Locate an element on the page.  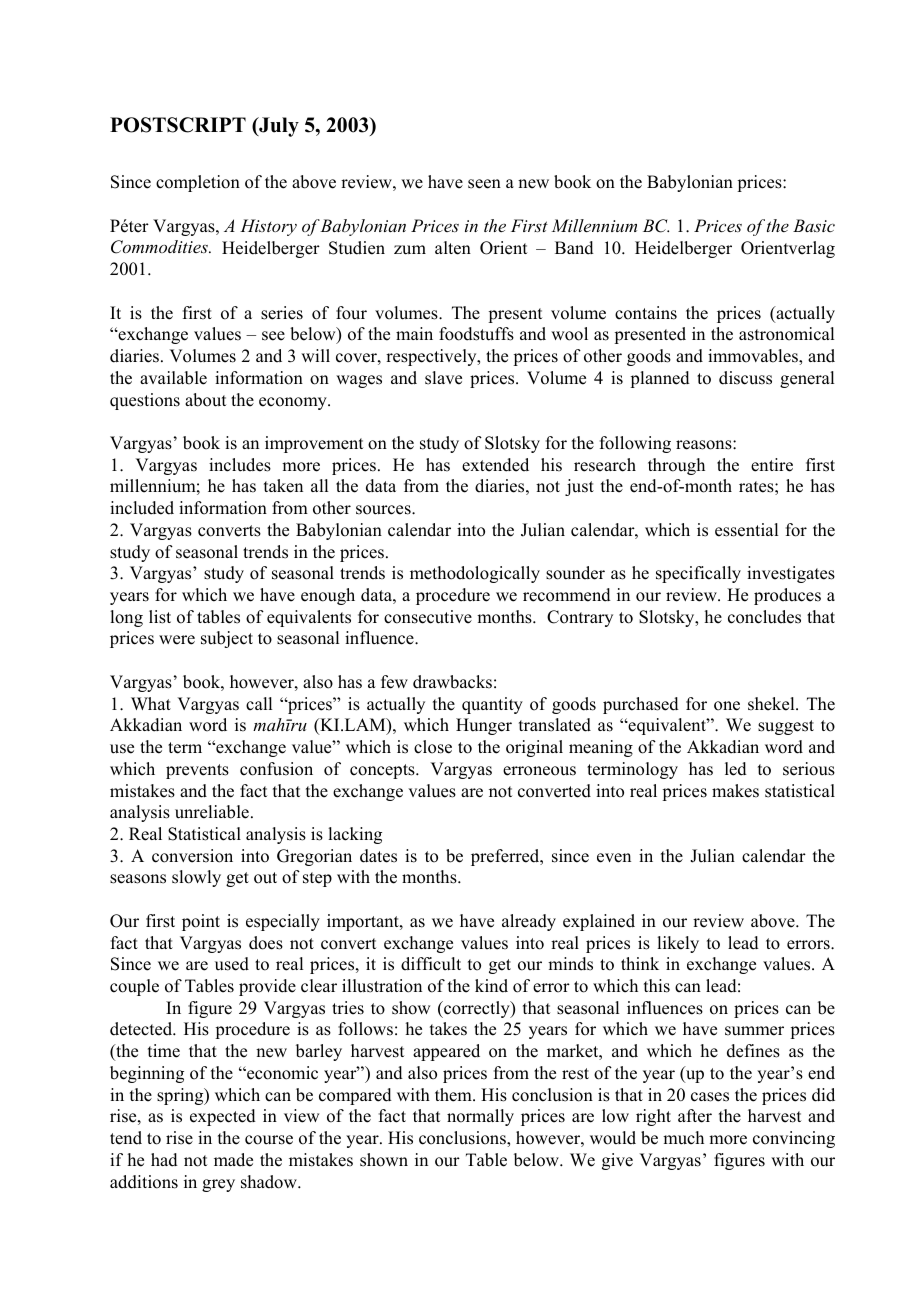
drawbacks is located at coordinates (452, 682).
